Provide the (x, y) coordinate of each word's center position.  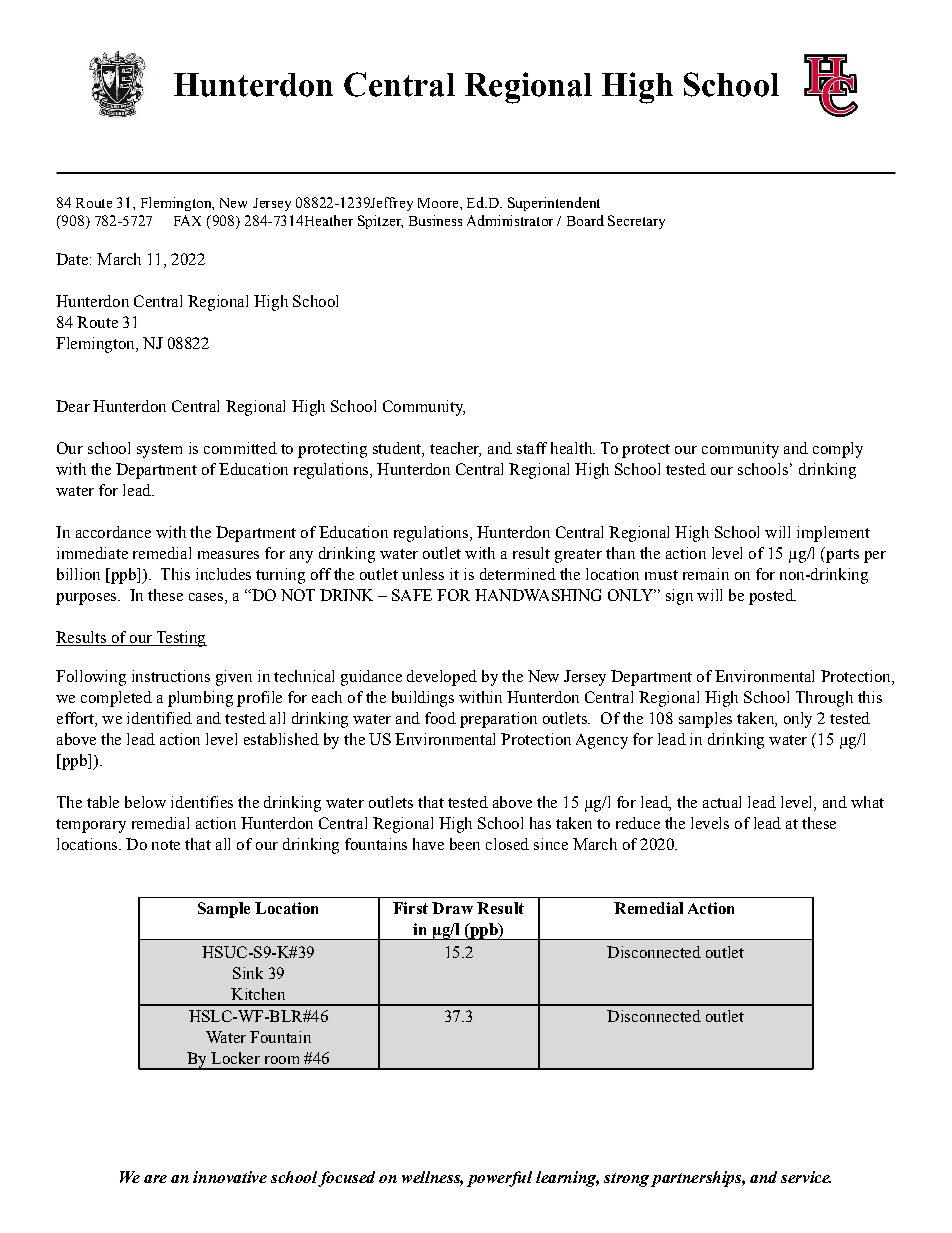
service (806, 1177)
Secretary (636, 222)
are (155, 1179)
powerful (499, 1179)
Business (435, 220)
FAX (187, 220)
